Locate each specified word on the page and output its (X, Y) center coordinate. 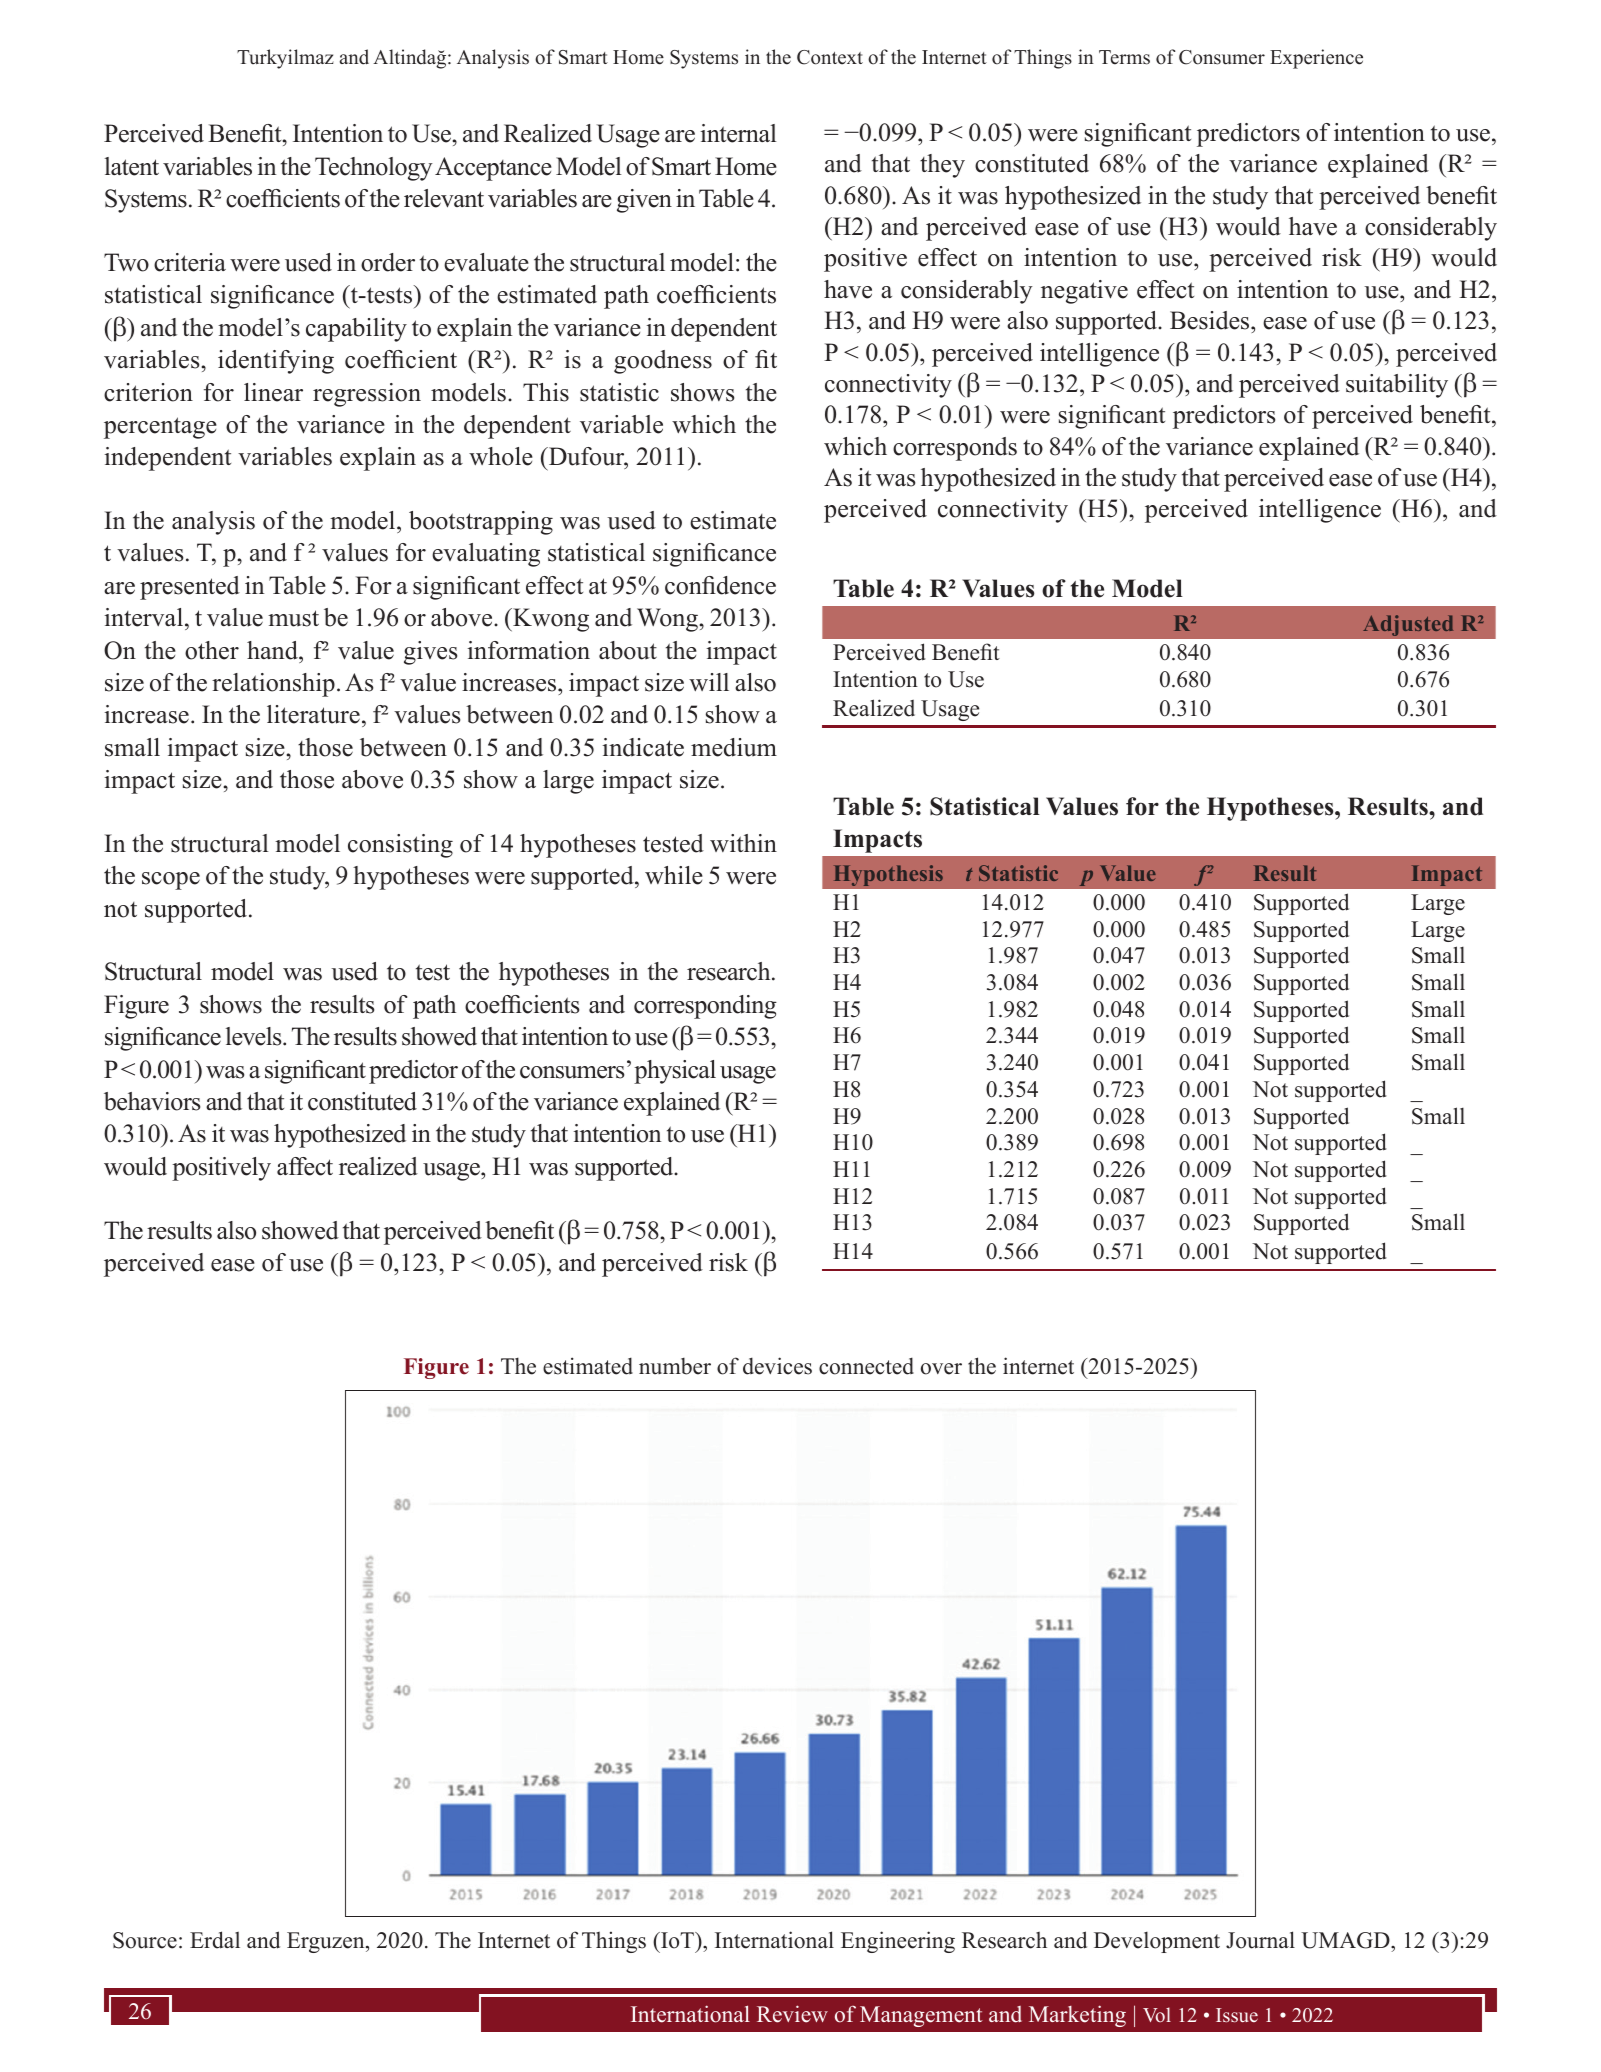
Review (792, 2014)
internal (739, 133)
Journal (1260, 1940)
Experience (1316, 59)
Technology (374, 169)
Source (145, 1940)
